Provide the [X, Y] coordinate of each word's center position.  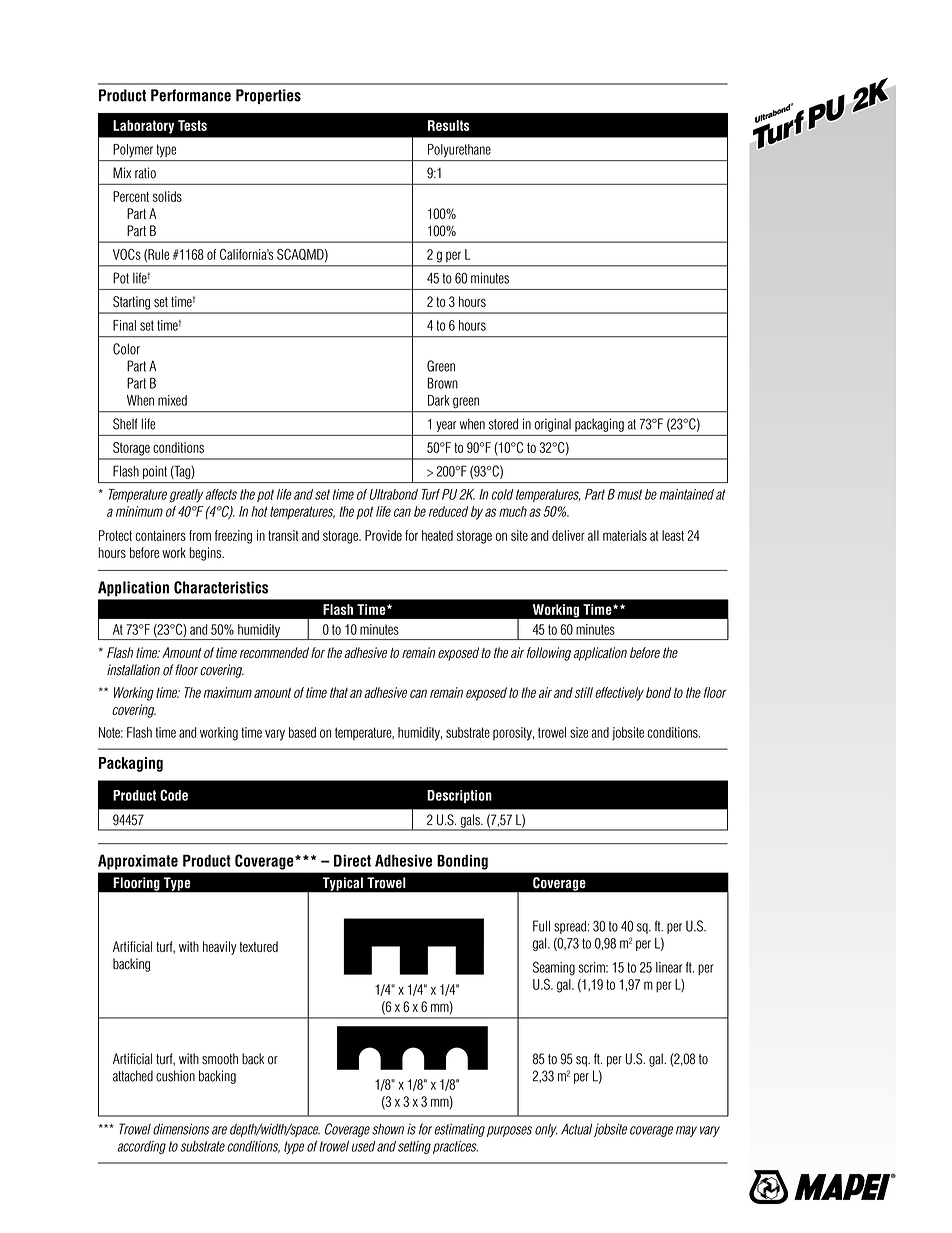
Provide [383, 535]
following [549, 654]
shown [388, 1129]
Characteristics [221, 587]
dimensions [181, 1129]
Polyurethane [459, 150]
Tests [192, 125]
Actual [576, 1129]
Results [449, 125]
